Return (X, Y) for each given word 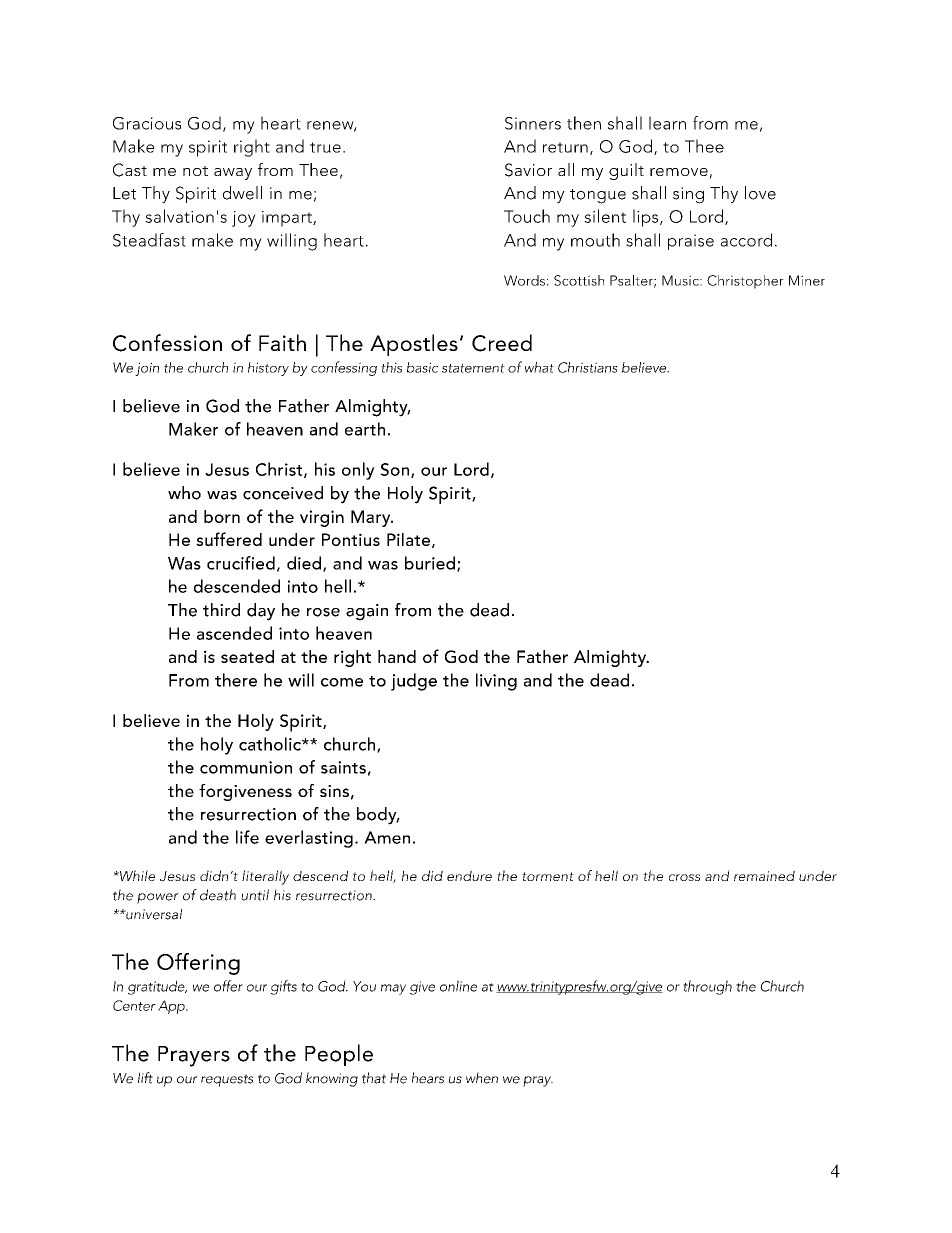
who (184, 493)
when (482, 1078)
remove (680, 173)
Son (394, 469)
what (539, 367)
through (707, 987)
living (496, 682)
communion (246, 767)
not (195, 171)
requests (227, 1080)
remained (764, 875)
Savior (528, 170)
